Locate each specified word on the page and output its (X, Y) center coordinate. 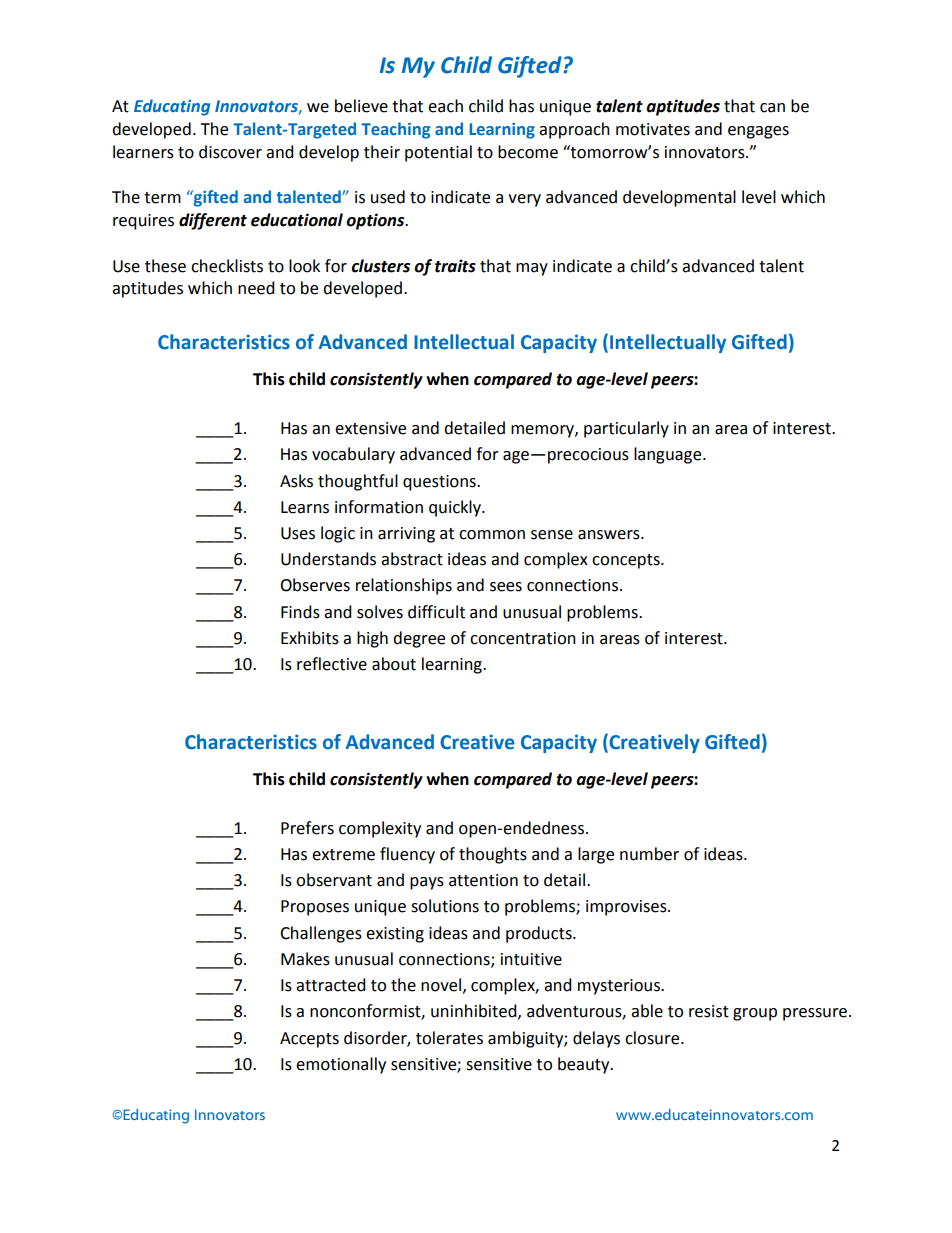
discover (230, 152)
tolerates (449, 1038)
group (755, 1014)
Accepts (309, 1040)
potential (438, 153)
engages (758, 132)
